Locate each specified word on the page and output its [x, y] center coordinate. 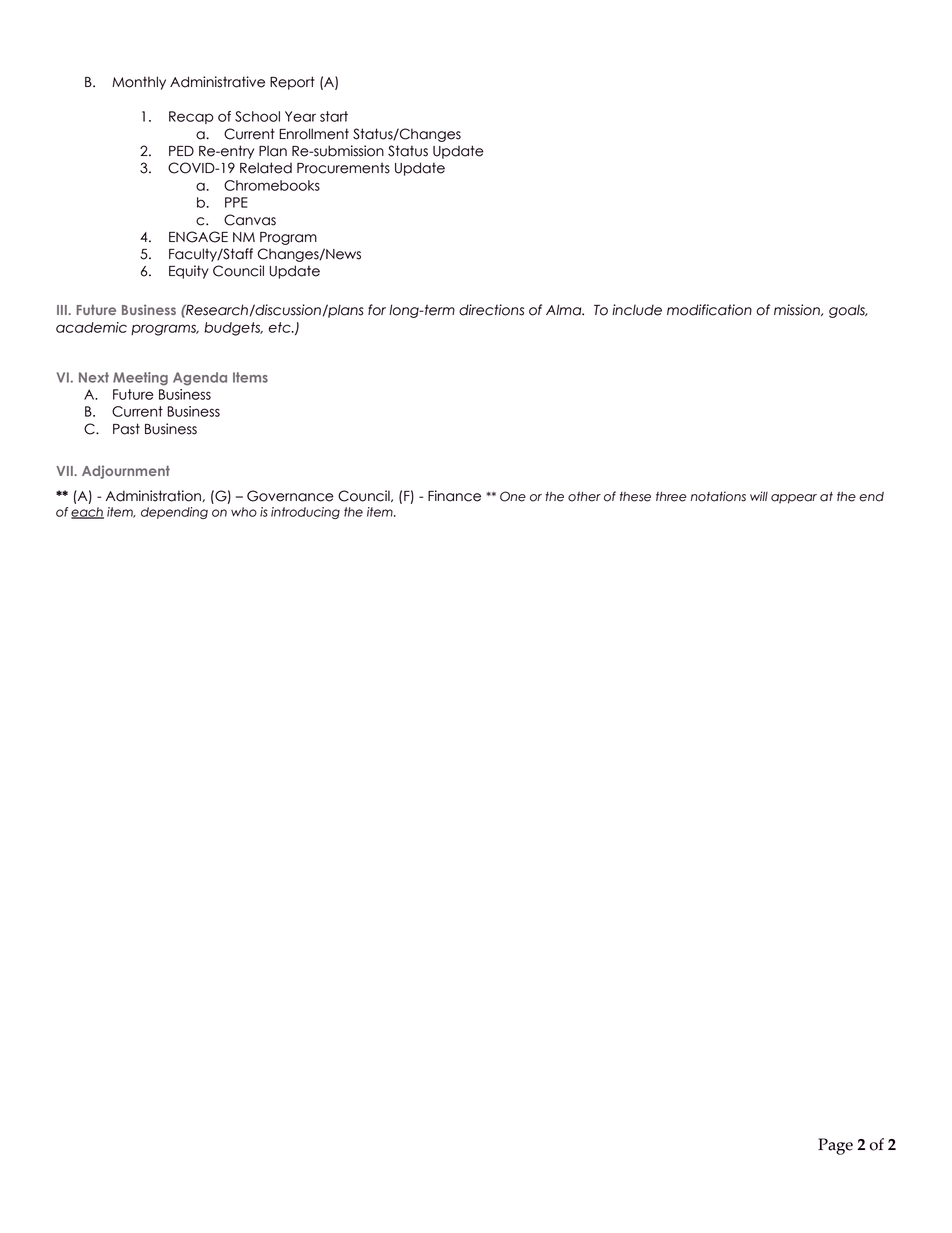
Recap [191, 117]
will [759, 496]
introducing [305, 513]
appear [794, 499]
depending [174, 513]
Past [126, 429]
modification [709, 310]
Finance [454, 496]
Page [835, 1146]
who [244, 512]
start [334, 116]
